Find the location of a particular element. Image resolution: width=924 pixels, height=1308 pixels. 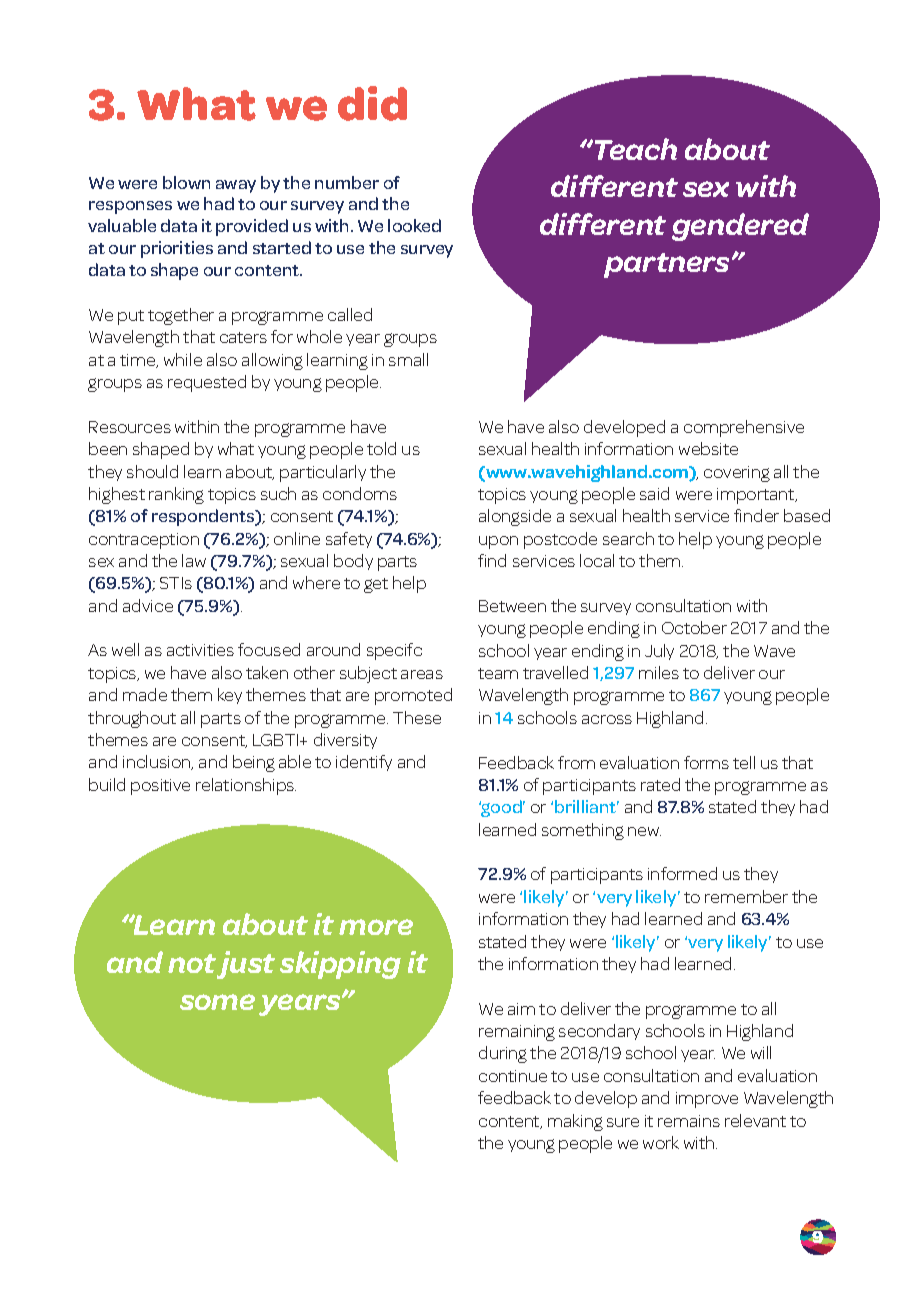

not is located at coordinates (192, 963).
